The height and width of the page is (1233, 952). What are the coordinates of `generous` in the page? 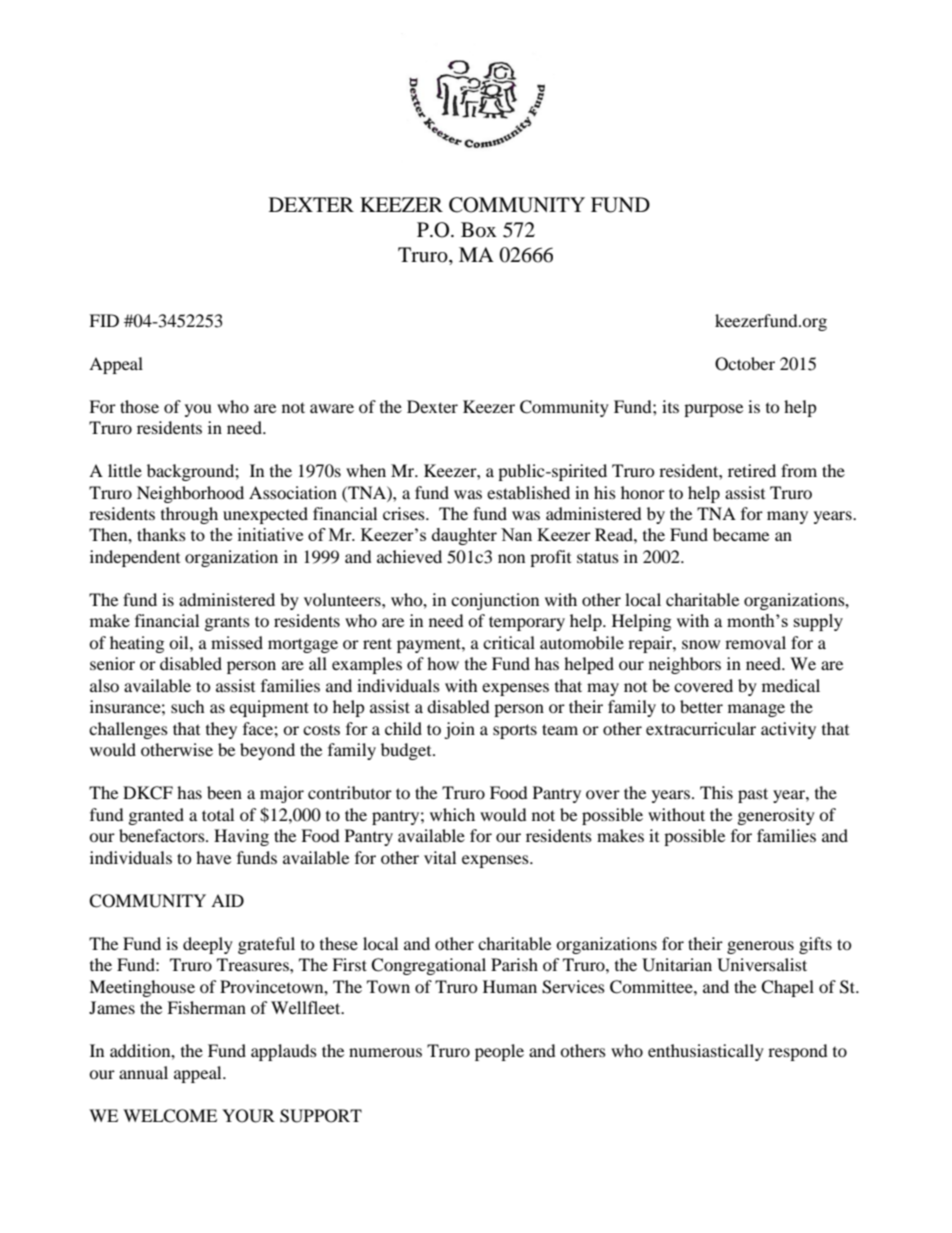 It's located at (760, 947).
